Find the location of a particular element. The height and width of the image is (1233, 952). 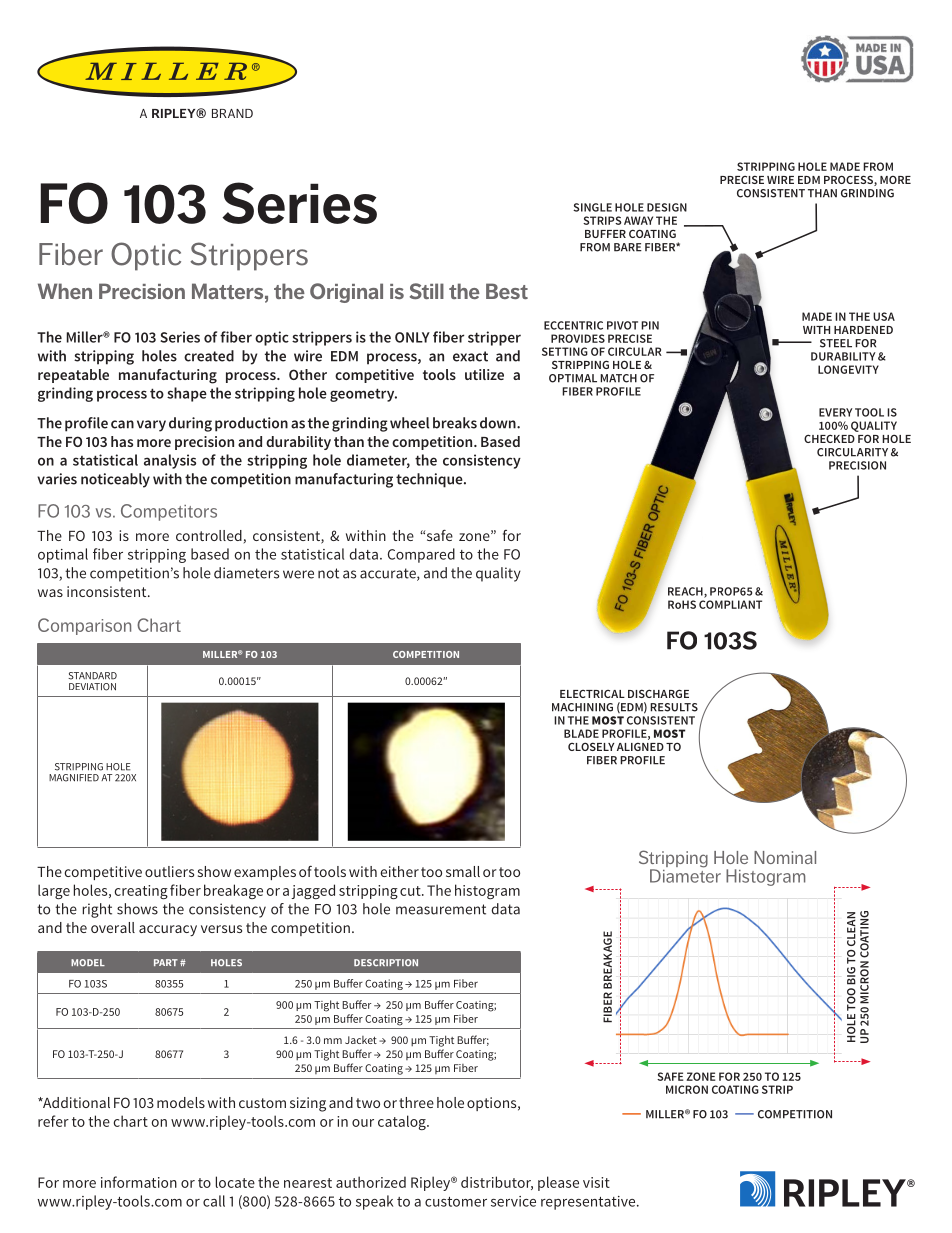

small is located at coordinates (463, 871).
